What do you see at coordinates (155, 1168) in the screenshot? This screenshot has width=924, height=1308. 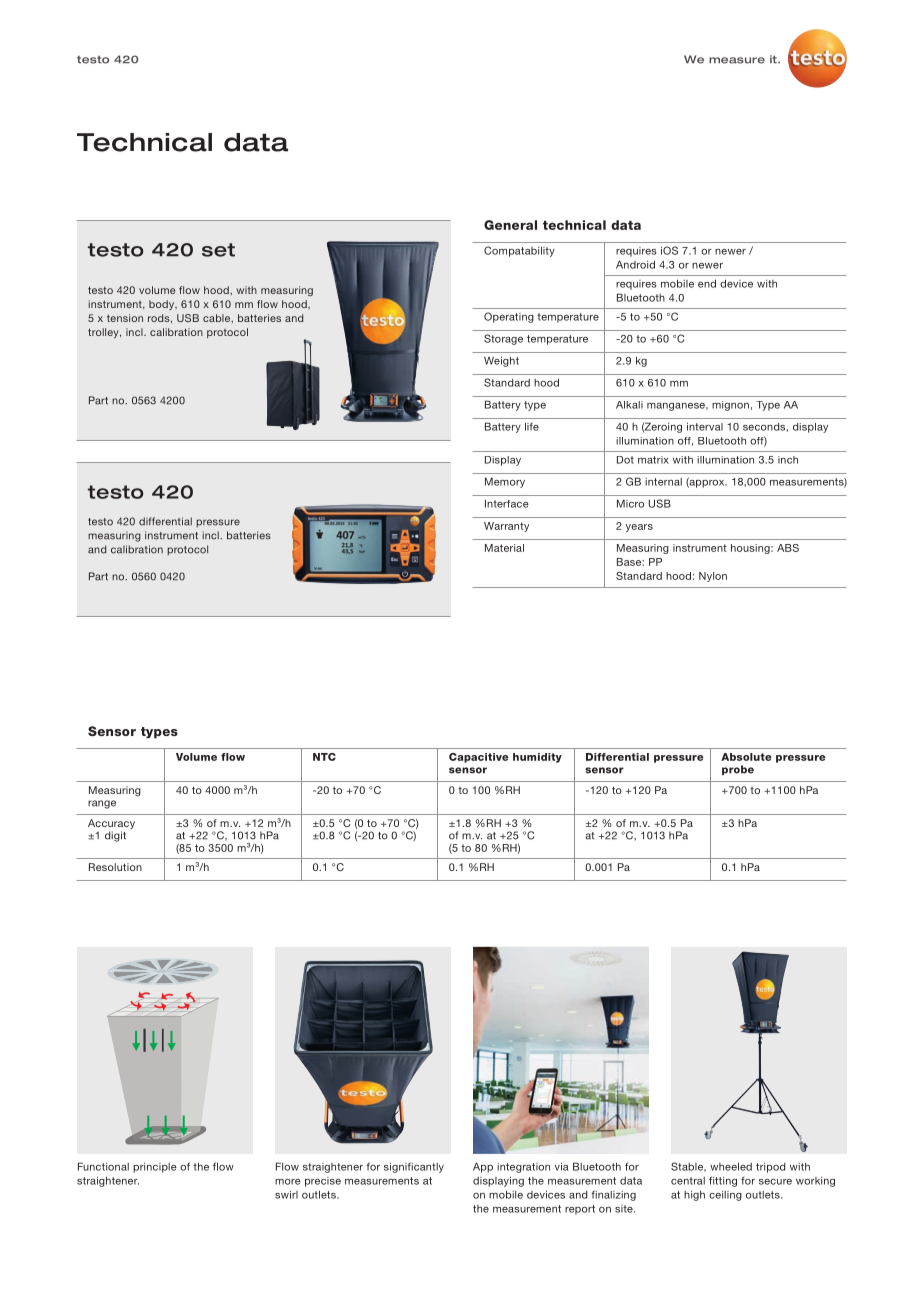 I see `principle` at bounding box center [155, 1168].
